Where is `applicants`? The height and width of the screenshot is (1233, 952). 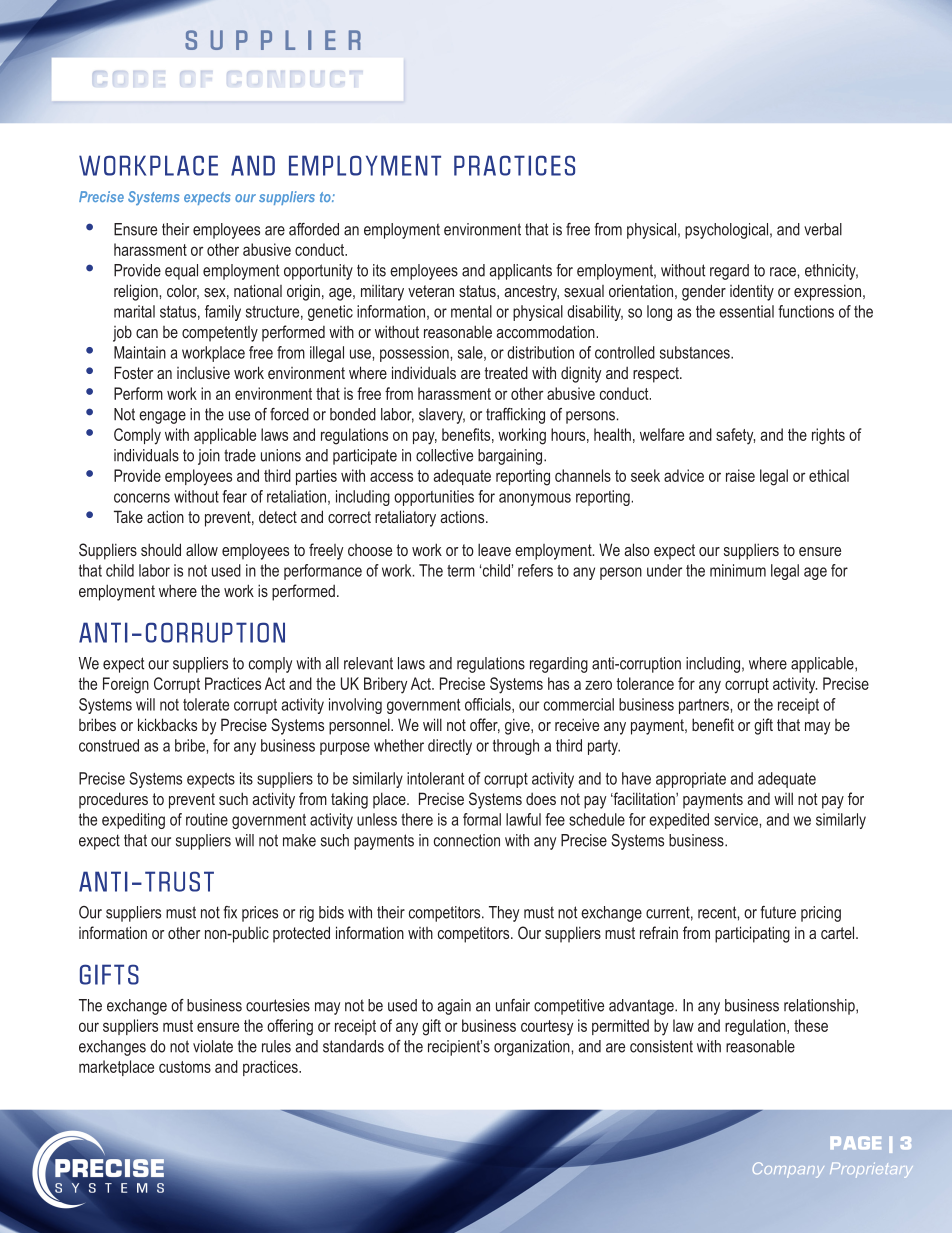
applicants is located at coordinates (521, 272).
